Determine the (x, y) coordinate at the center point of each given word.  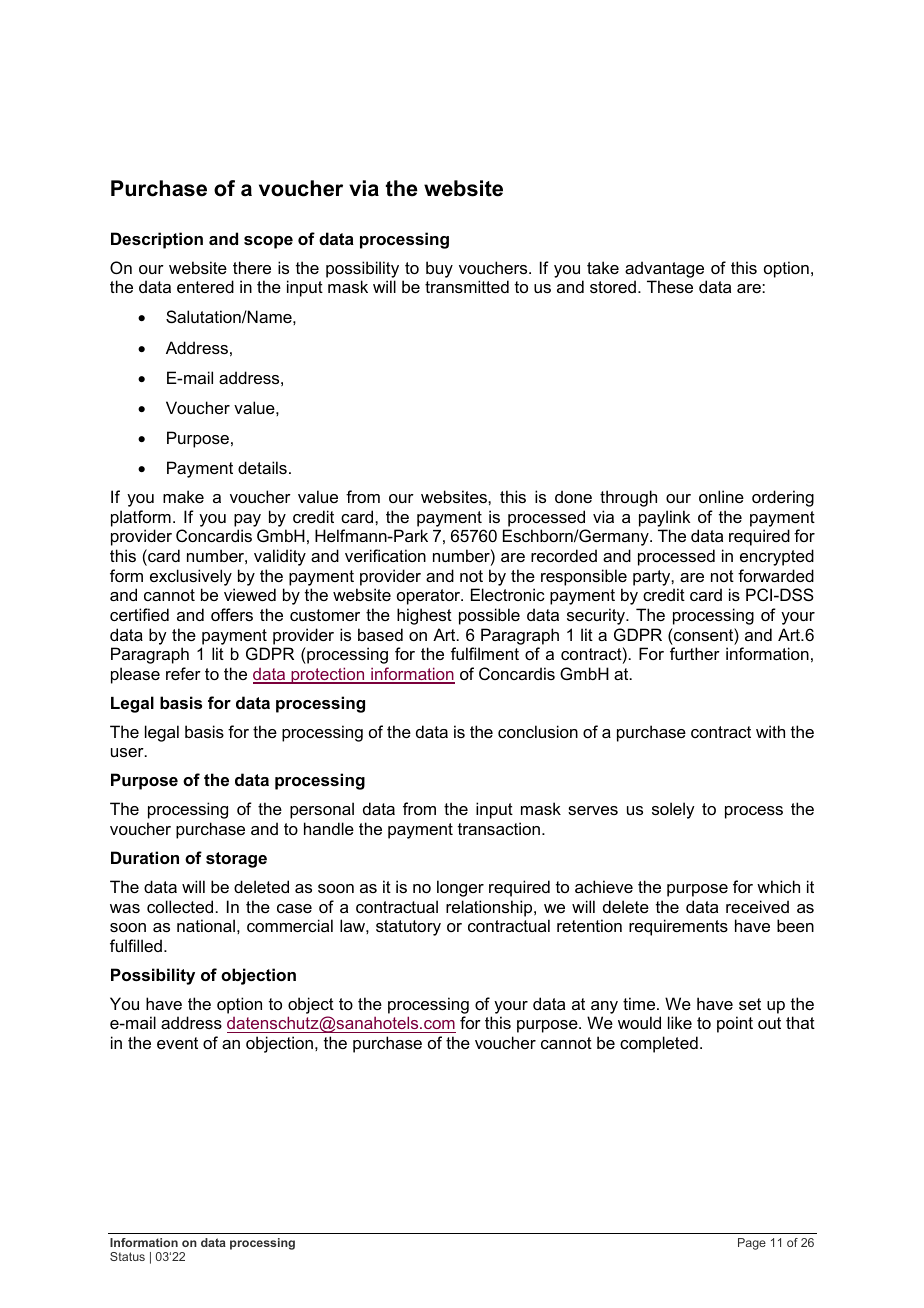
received (757, 906)
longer (460, 888)
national (206, 925)
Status (127, 1256)
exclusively (191, 577)
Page (752, 1244)
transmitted (467, 286)
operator (430, 597)
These (670, 286)
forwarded (776, 575)
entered (205, 286)
